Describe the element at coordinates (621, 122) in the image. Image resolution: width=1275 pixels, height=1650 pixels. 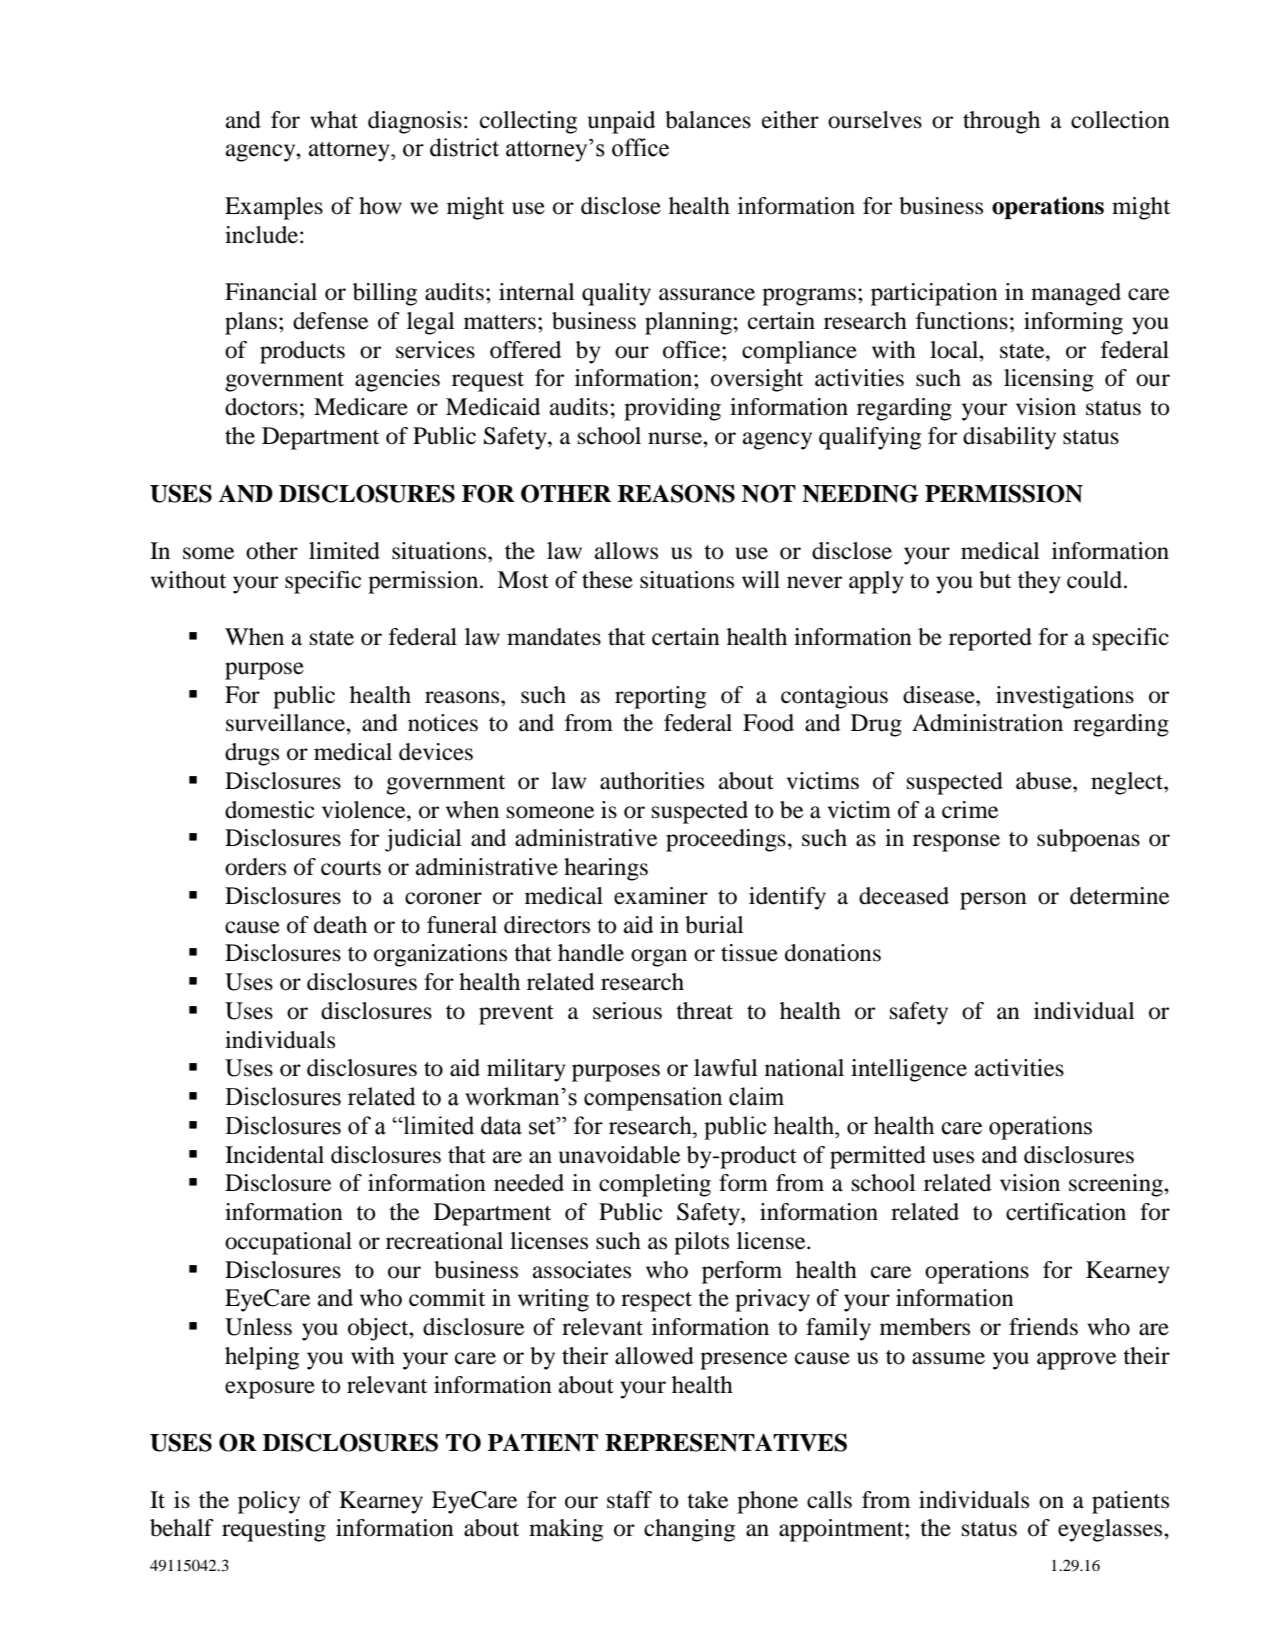
I see `unpaid` at that location.
